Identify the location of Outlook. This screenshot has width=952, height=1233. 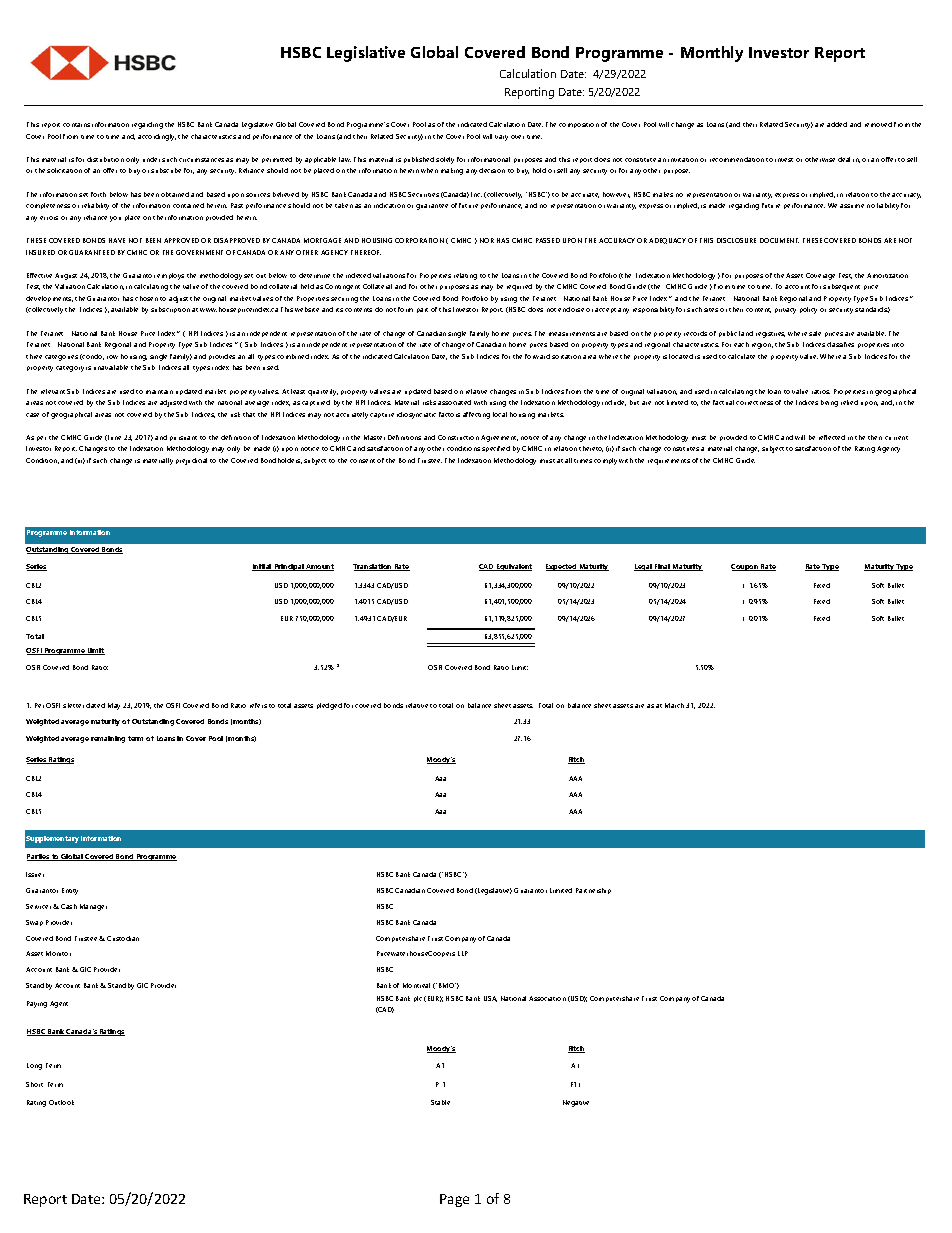
(61, 1102).
